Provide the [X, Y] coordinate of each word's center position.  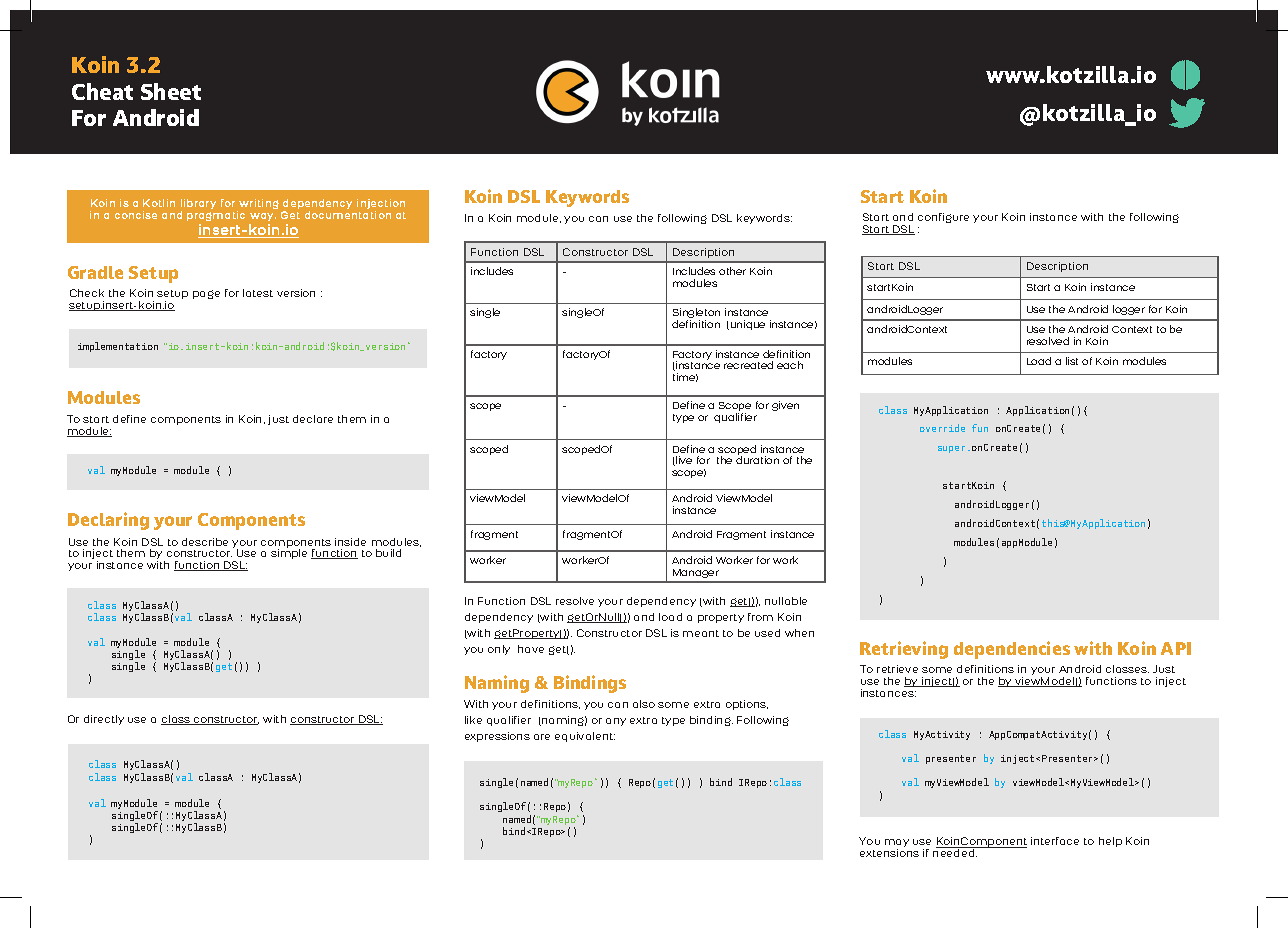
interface [1055, 841]
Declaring [108, 521]
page [206, 294]
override [942, 428]
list [1072, 361]
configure [943, 218]
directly [104, 720]
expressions [497, 737]
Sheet [171, 91]
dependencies [1012, 650]
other [732, 271]
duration [757, 460]
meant [701, 633]
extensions [889, 853]
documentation [348, 215]
